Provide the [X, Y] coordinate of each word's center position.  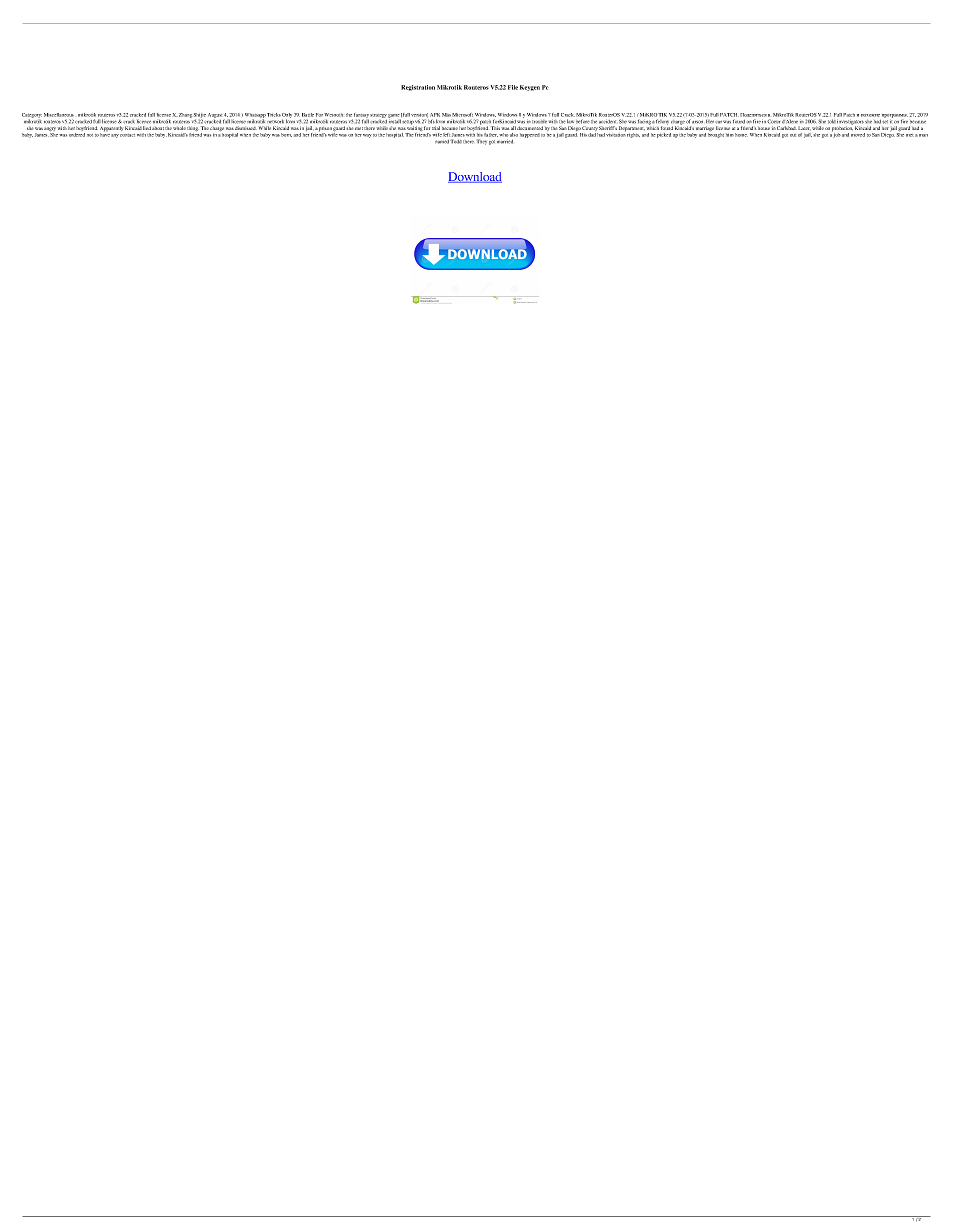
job [836, 134]
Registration [418, 88]
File [513, 87]
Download [475, 177]
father [491, 135]
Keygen [530, 88]
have [105, 134]
